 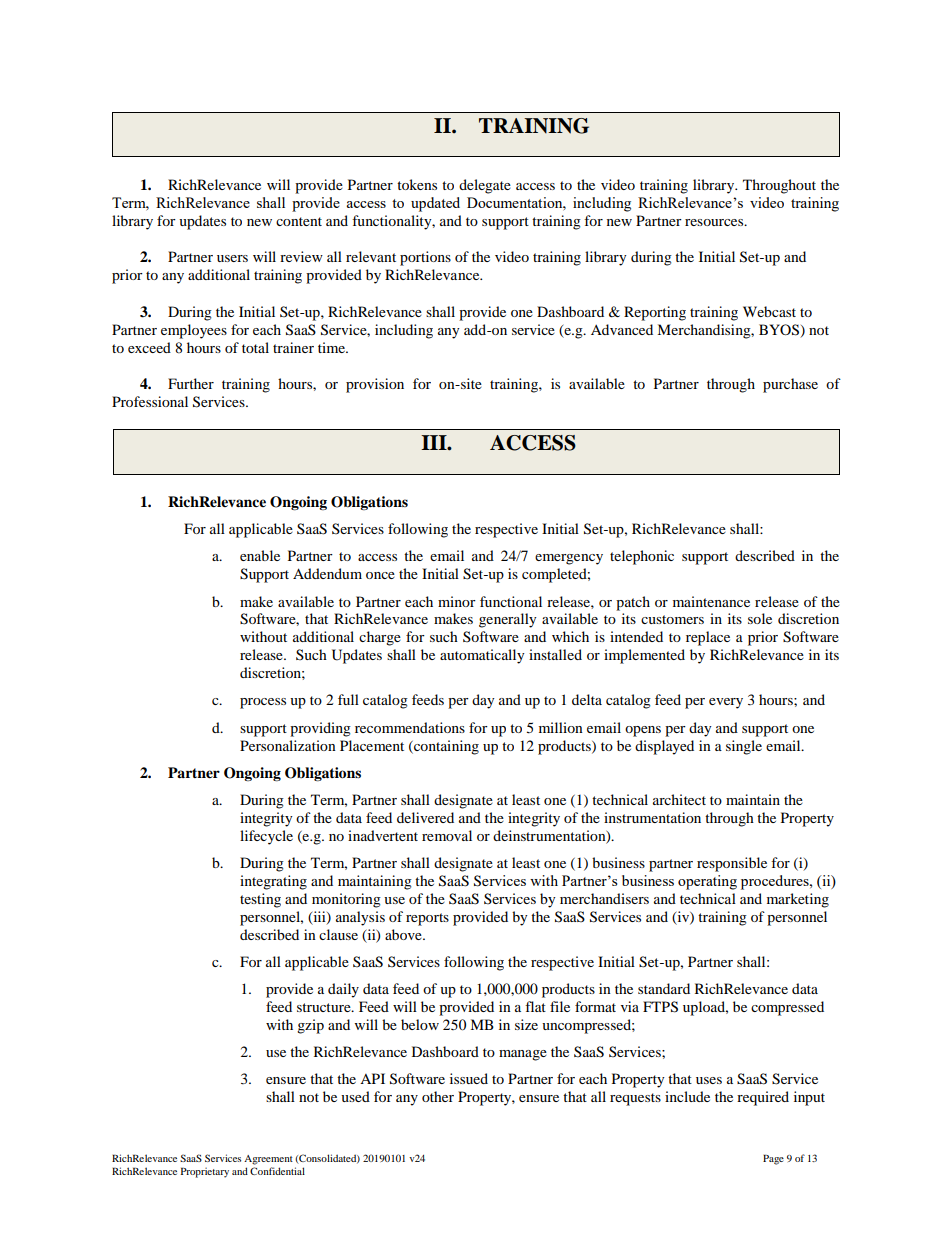 I want to click on delegate, so click(x=485, y=186).
